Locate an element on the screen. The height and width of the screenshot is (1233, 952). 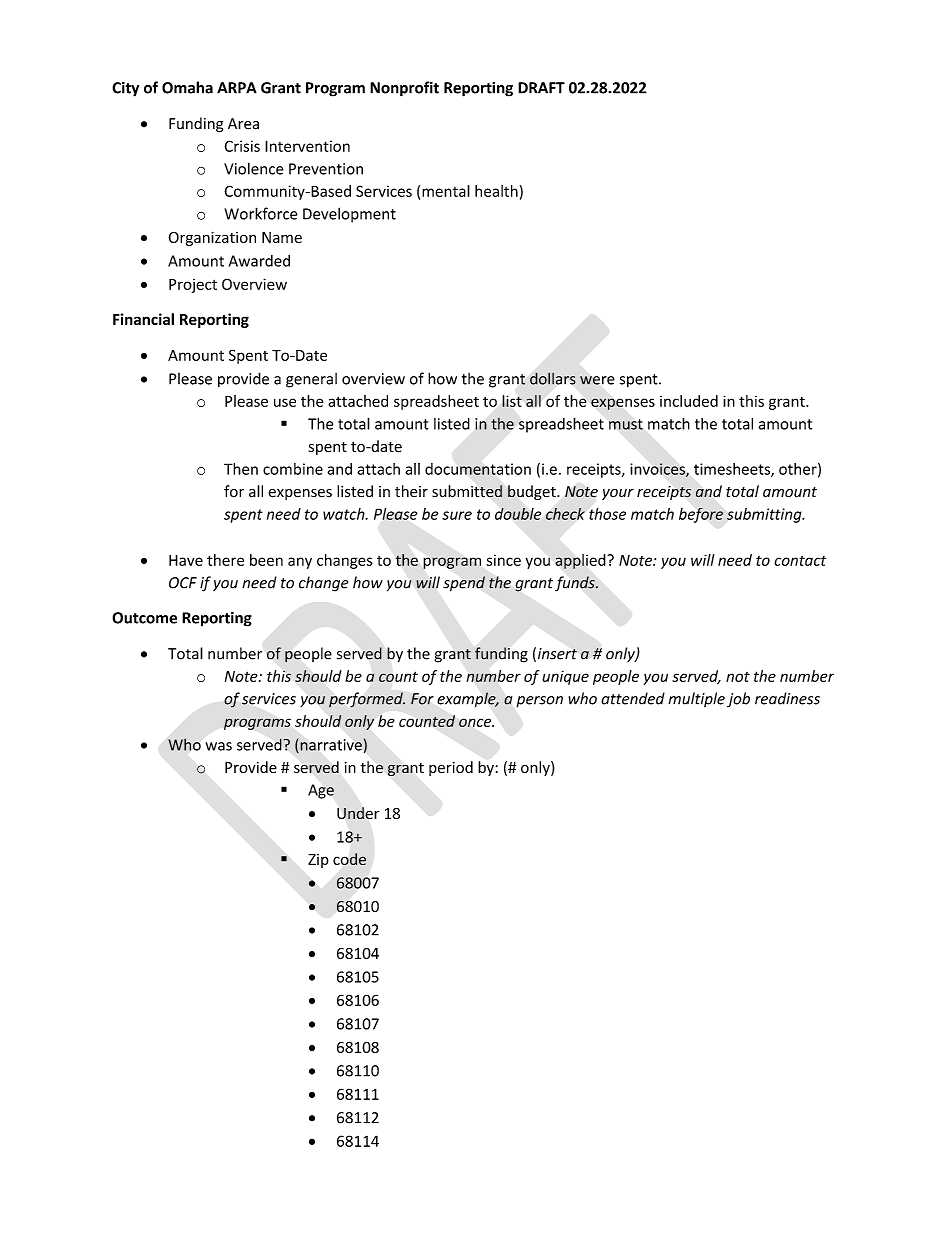
dollars is located at coordinates (553, 378).
